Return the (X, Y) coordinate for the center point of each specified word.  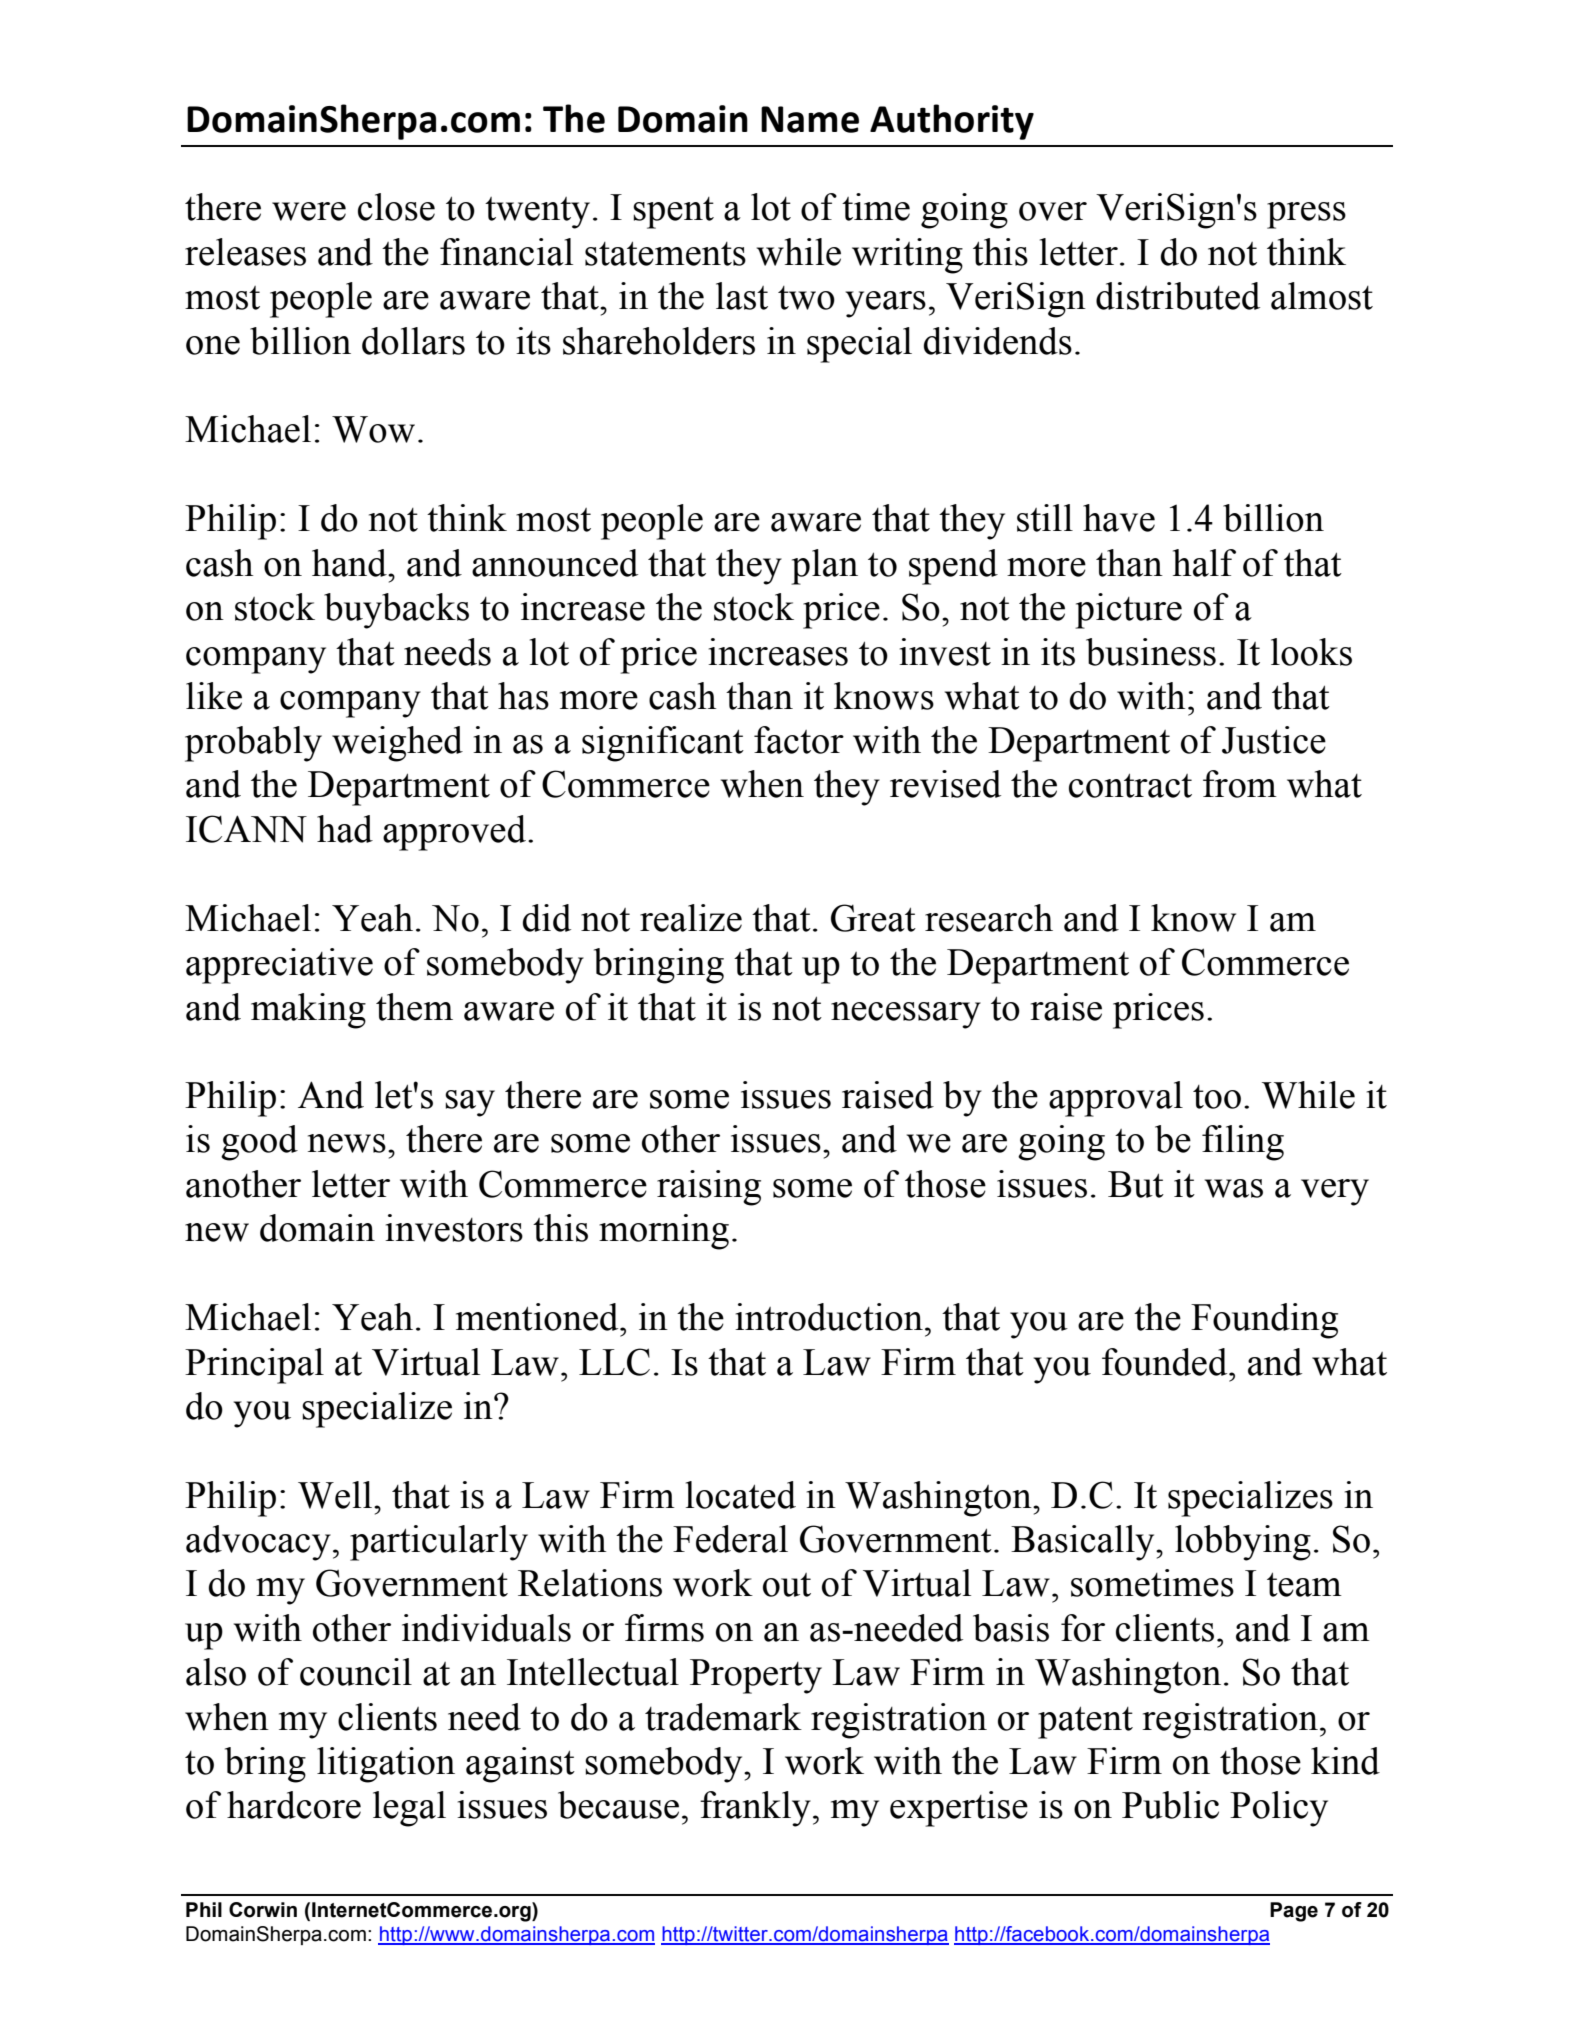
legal (409, 1809)
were (309, 211)
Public (1170, 1805)
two (806, 298)
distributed (1178, 296)
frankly (755, 1809)
